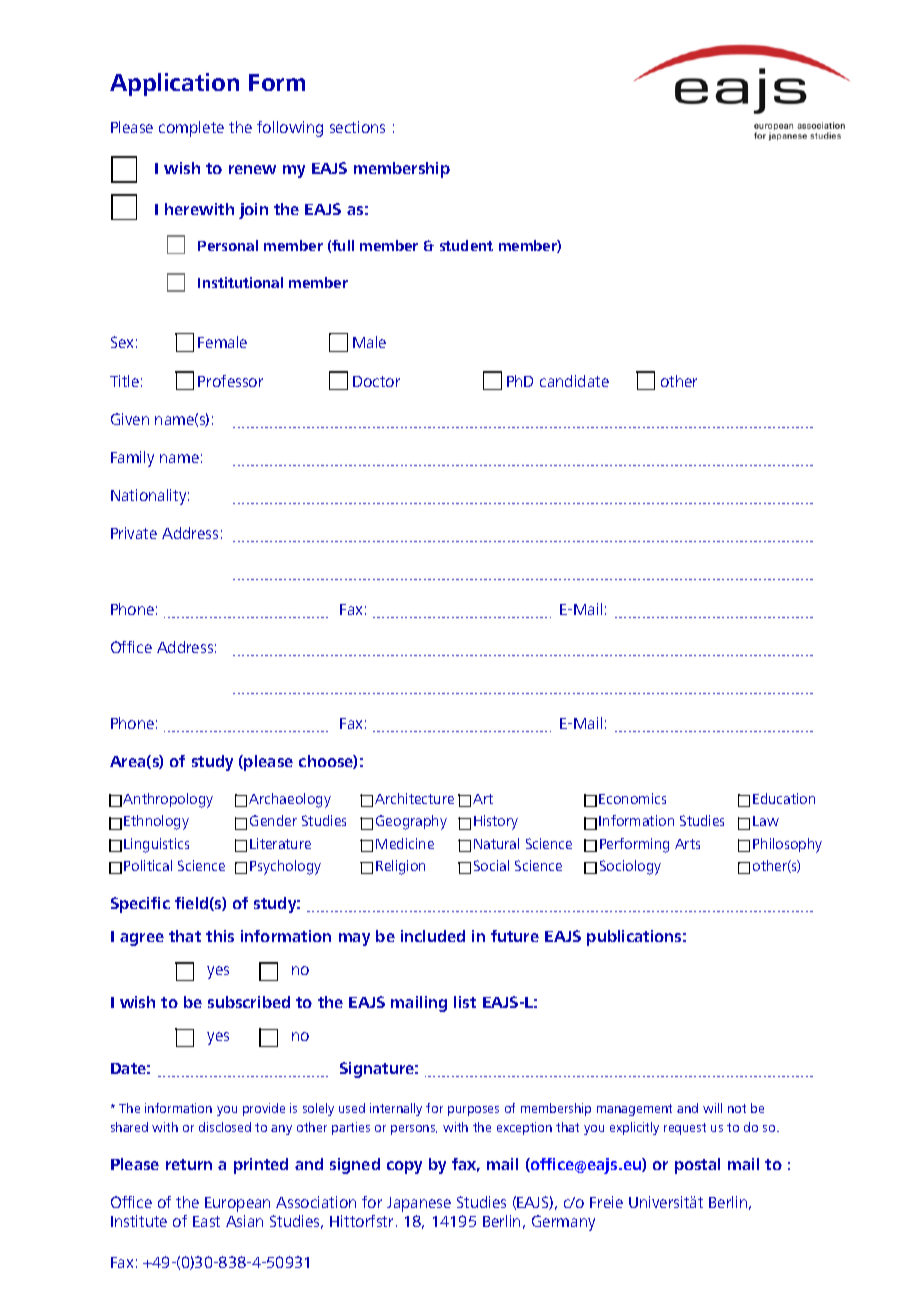  I want to click on return, so click(189, 1164).
